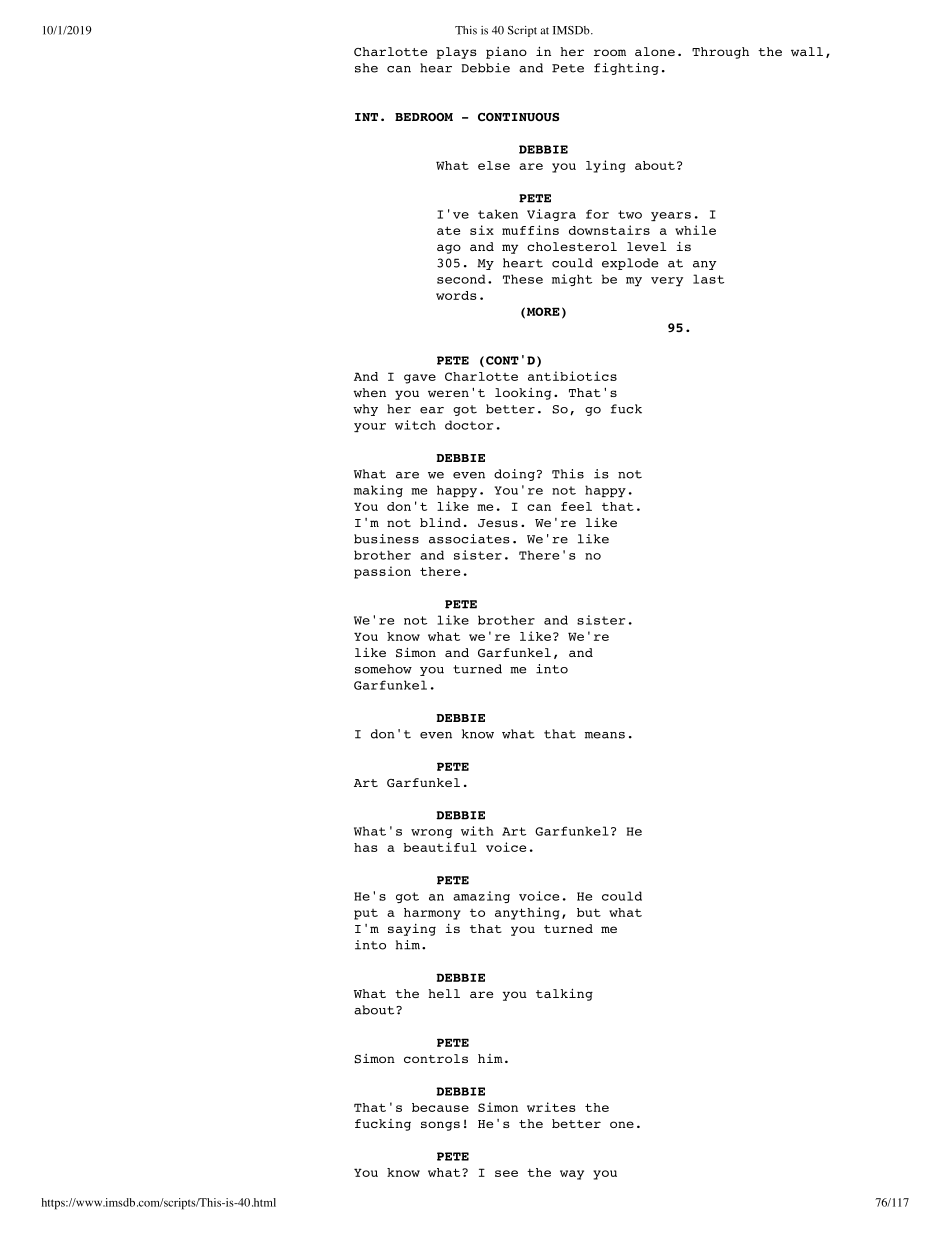  Describe the element at coordinates (708, 279) in the screenshot. I see `last` at that location.
